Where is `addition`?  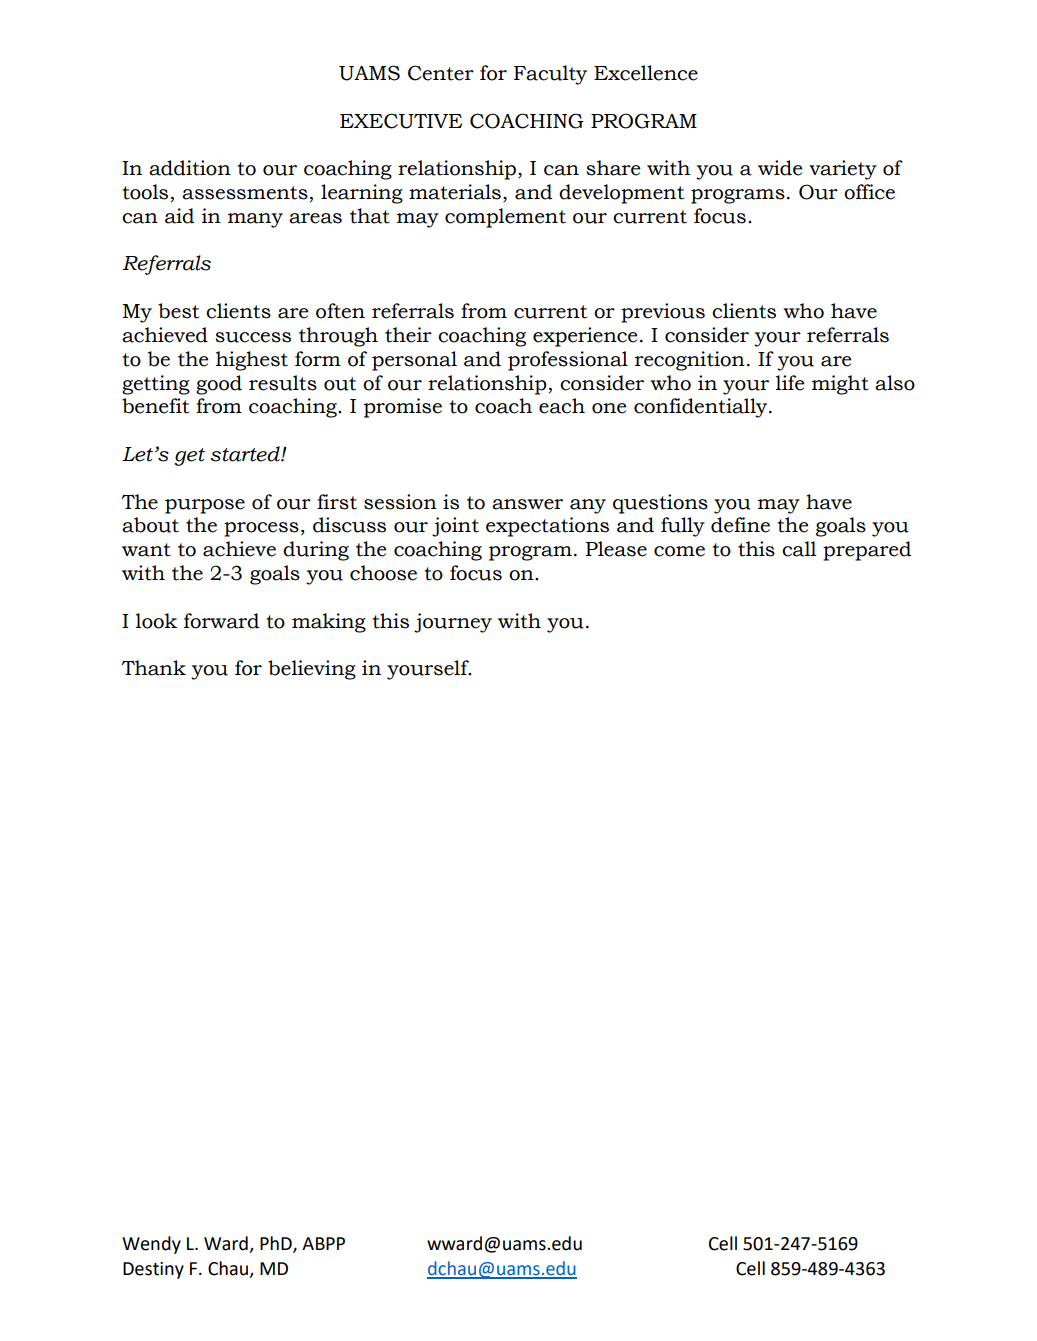 addition is located at coordinates (190, 168).
